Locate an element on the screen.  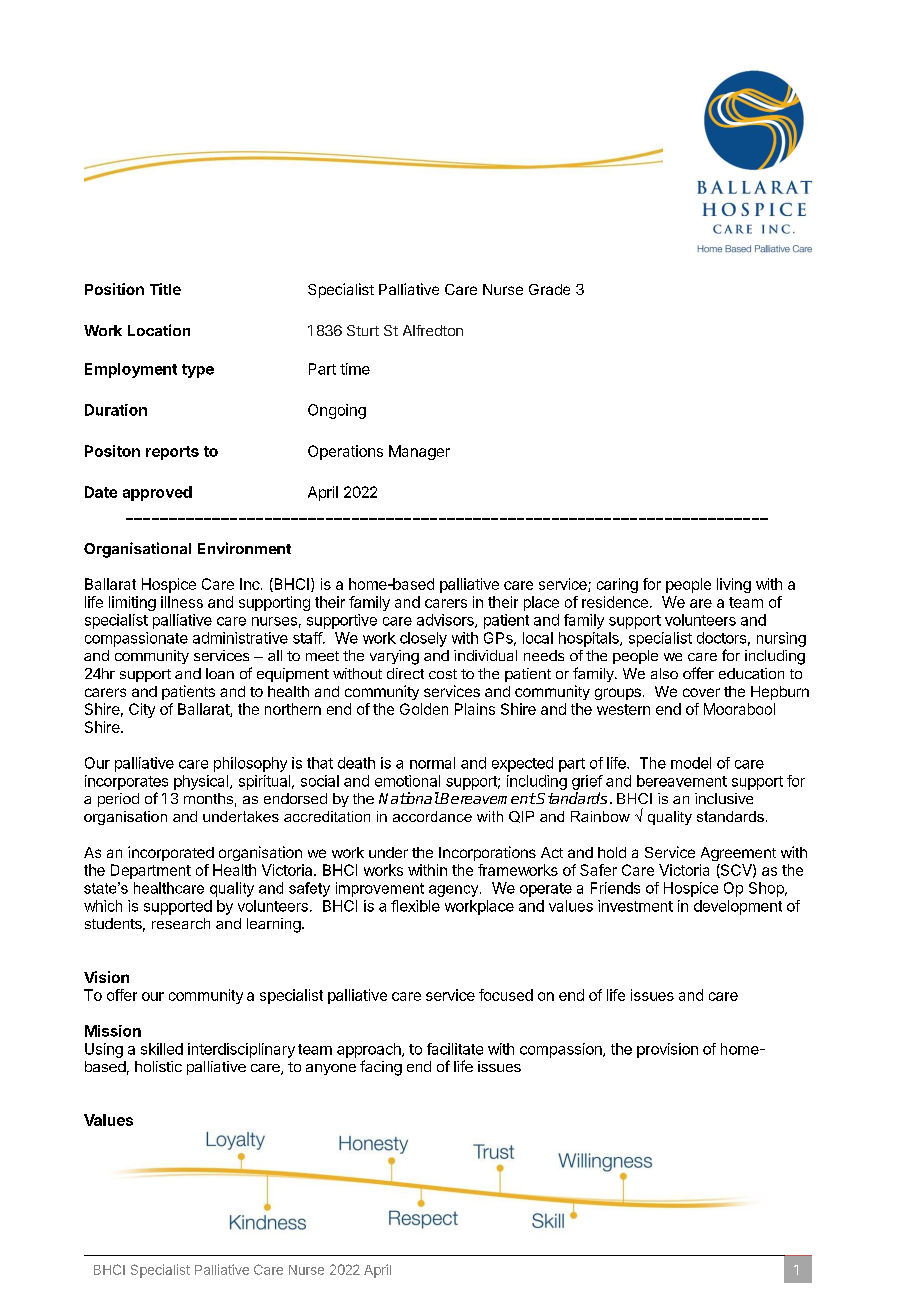
Sturt is located at coordinates (363, 330).
